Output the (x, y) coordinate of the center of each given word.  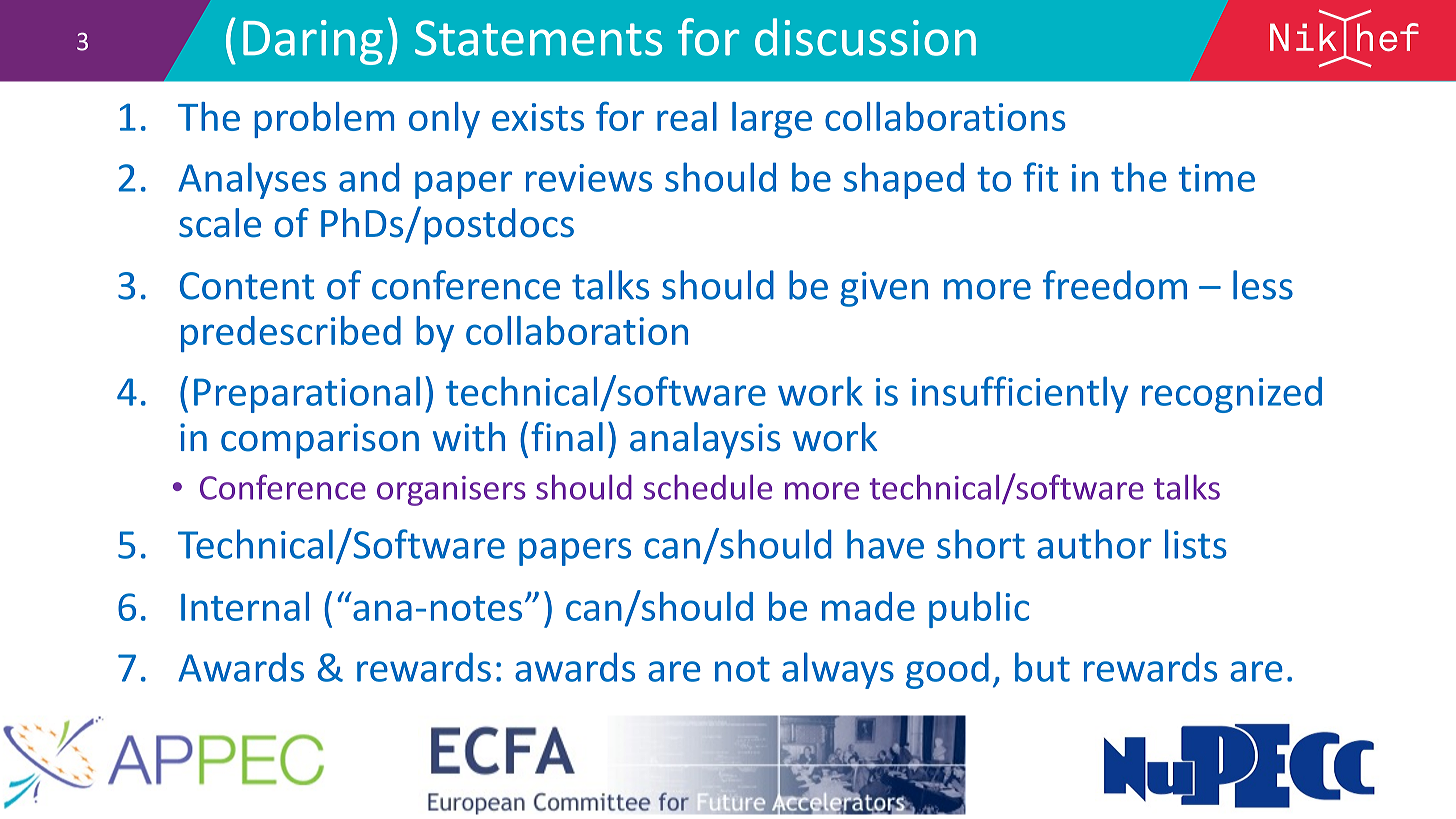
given (884, 289)
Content (247, 286)
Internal (245, 606)
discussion (865, 37)
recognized (1232, 395)
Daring (313, 42)
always (838, 670)
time (1217, 178)
